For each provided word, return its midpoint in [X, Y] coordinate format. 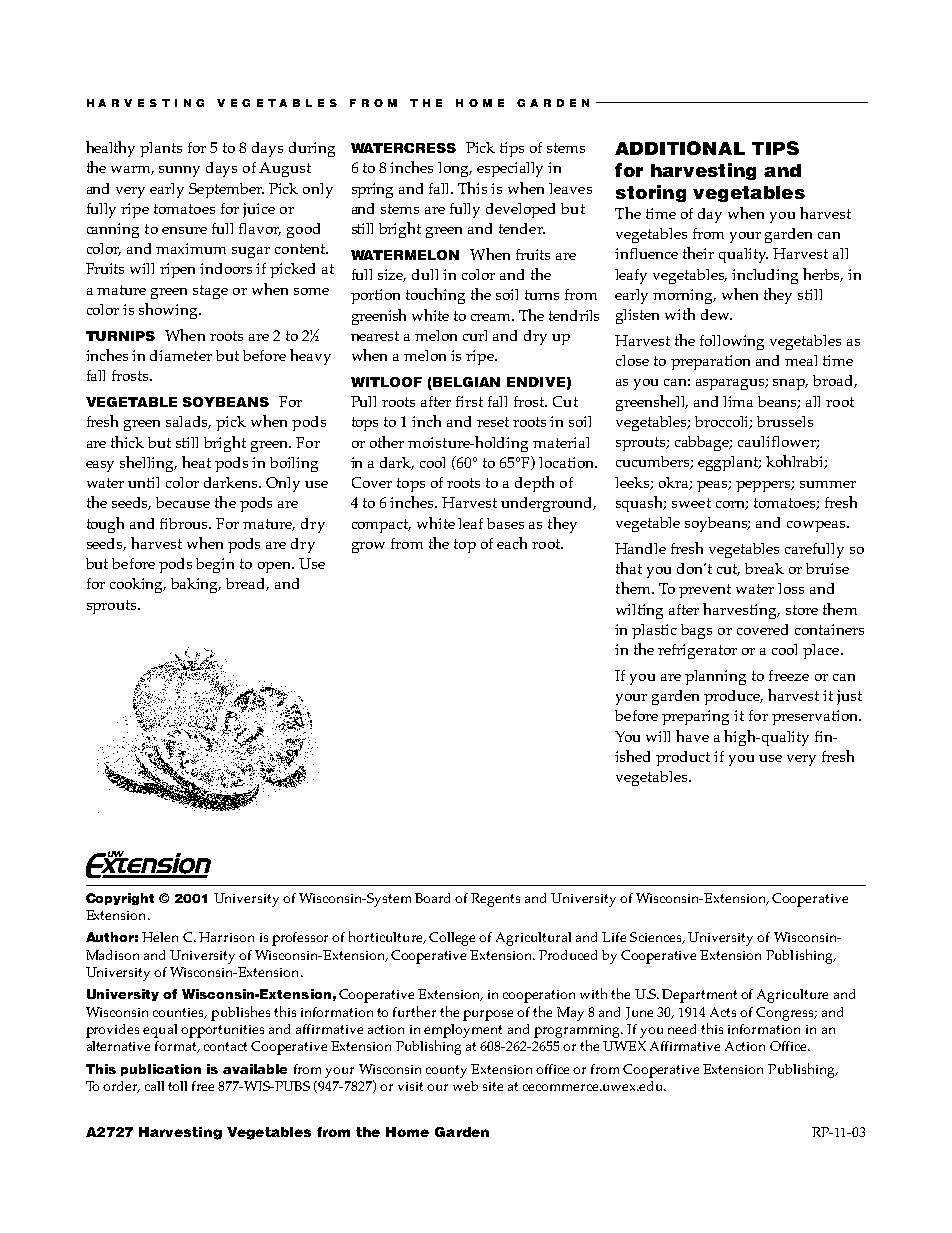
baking [196, 585]
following [732, 342]
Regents [495, 900]
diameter [181, 355]
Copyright [120, 899]
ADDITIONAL [680, 148]
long [455, 169]
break [764, 568]
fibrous [185, 523]
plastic [654, 631]
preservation [816, 717]
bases [505, 523]
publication [161, 1070]
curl [475, 335]
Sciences [657, 938]
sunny [179, 171]
